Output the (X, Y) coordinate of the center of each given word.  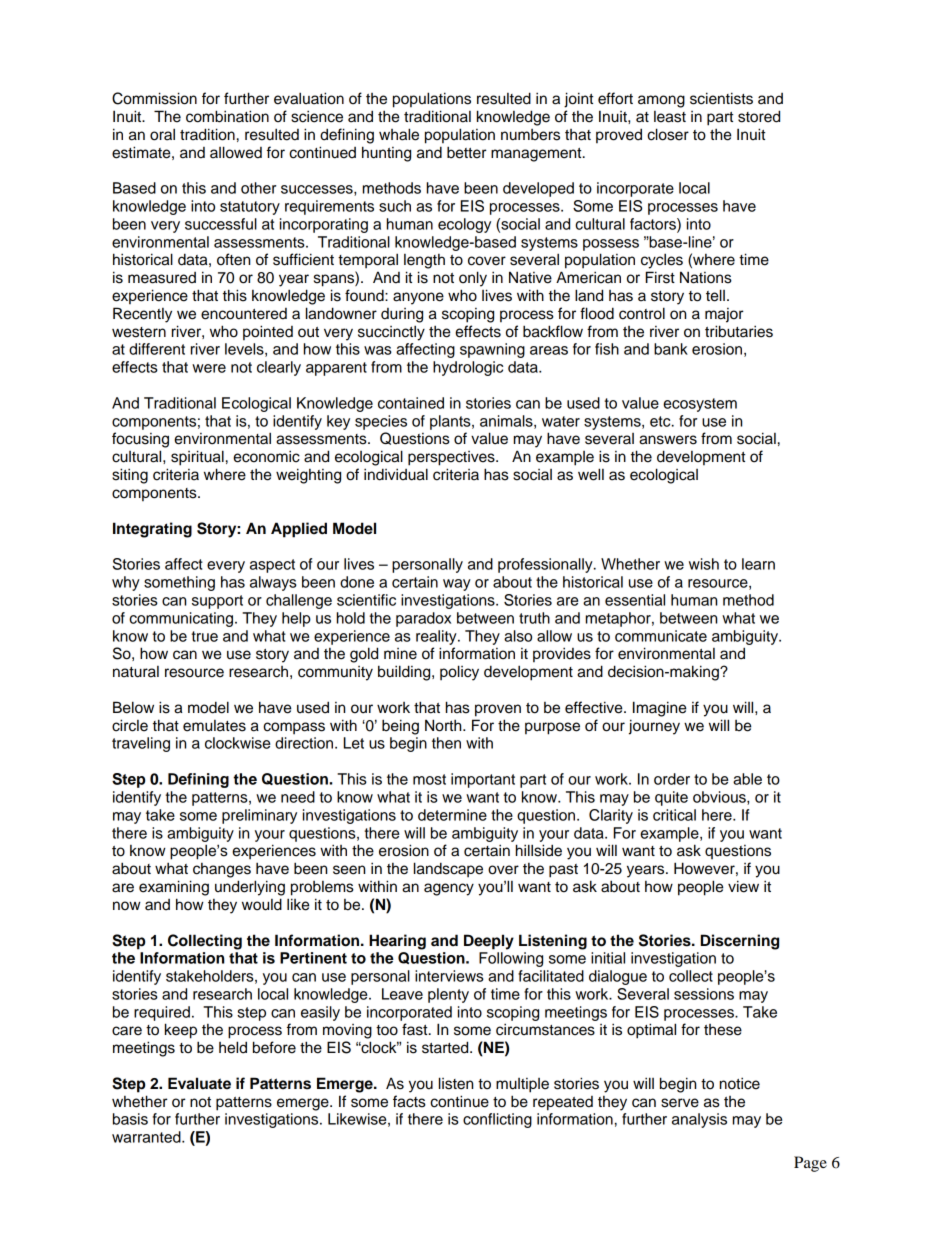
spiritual (197, 458)
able (747, 779)
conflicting (497, 1120)
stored (759, 116)
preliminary (259, 816)
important (483, 780)
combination (227, 116)
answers (668, 440)
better (467, 152)
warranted (147, 1137)
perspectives (452, 458)
